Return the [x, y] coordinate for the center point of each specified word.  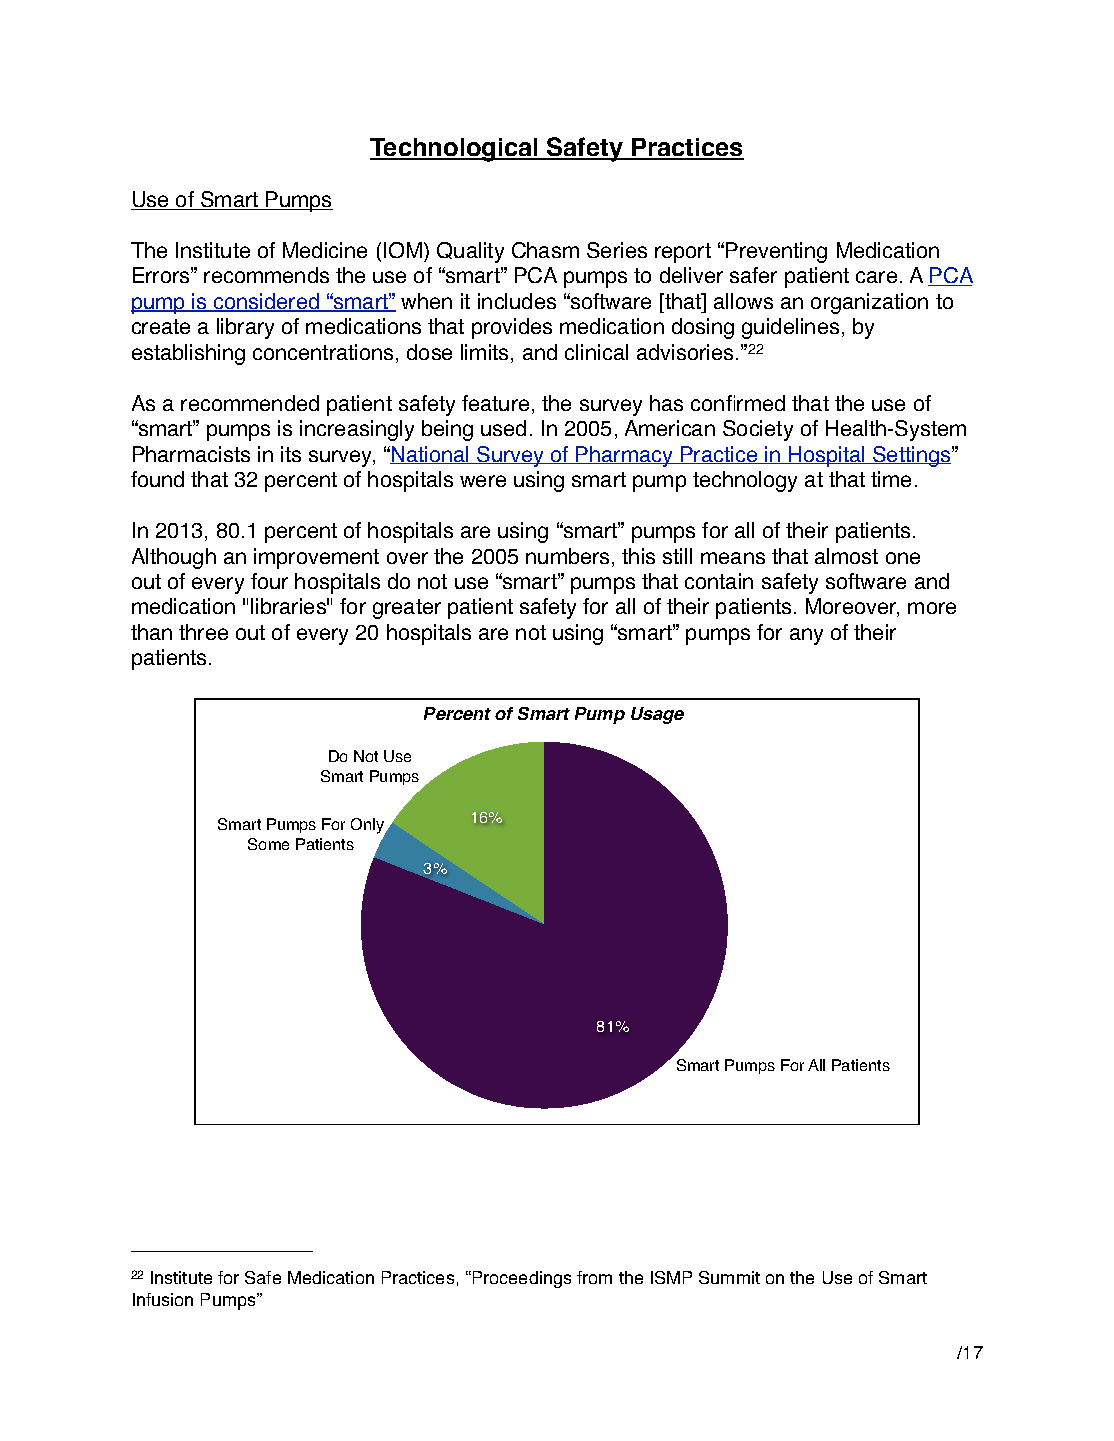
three [203, 632]
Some [268, 844]
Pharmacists [191, 454]
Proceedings [520, 1279]
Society [758, 430]
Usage [657, 715]
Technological [455, 150]
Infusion [163, 1299]
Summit [729, 1277]
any [806, 636]
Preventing [776, 252]
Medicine [325, 250]
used [503, 428]
